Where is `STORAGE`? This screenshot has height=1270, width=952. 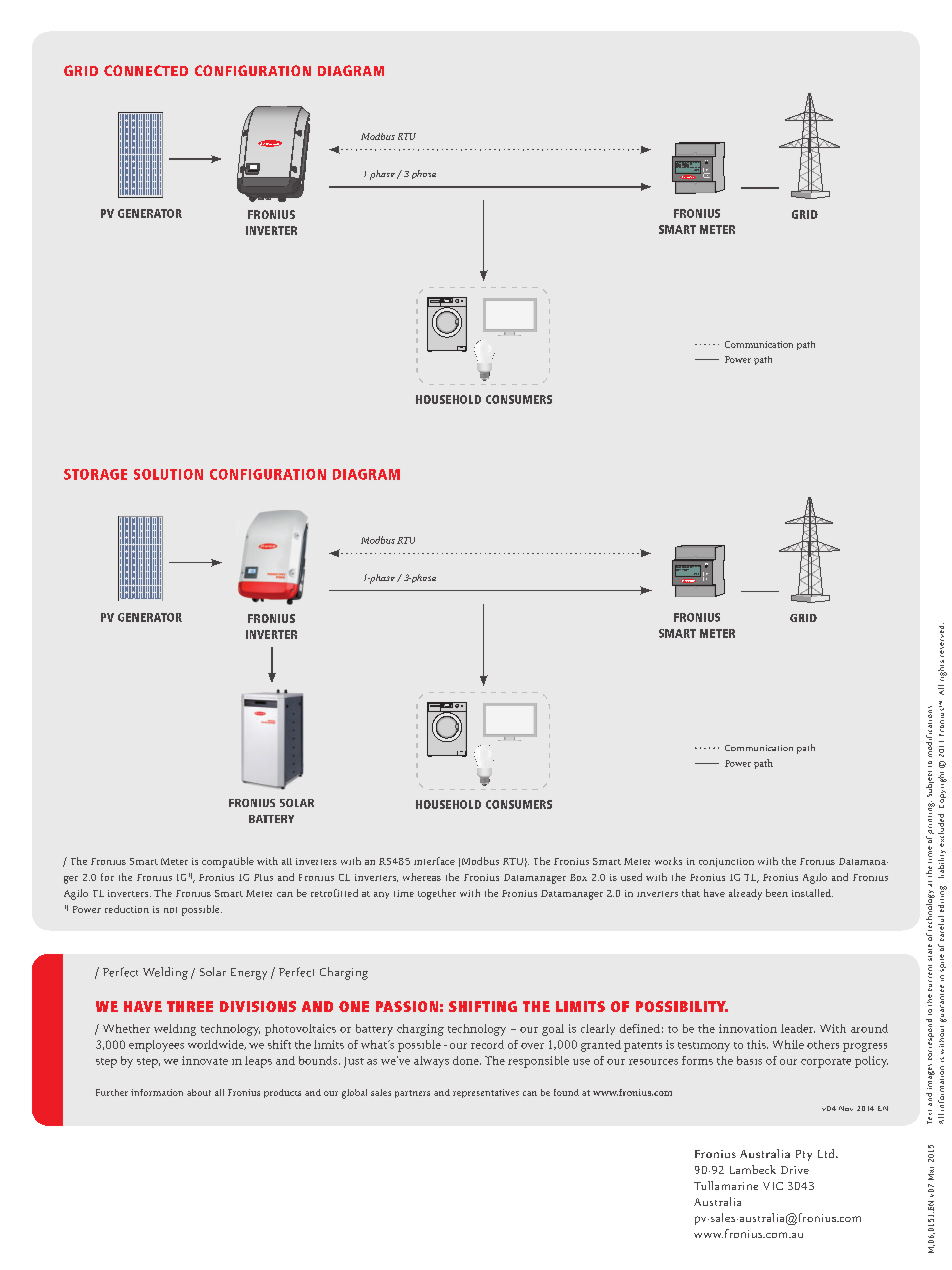 STORAGE is located at coordinates (95, 474).
